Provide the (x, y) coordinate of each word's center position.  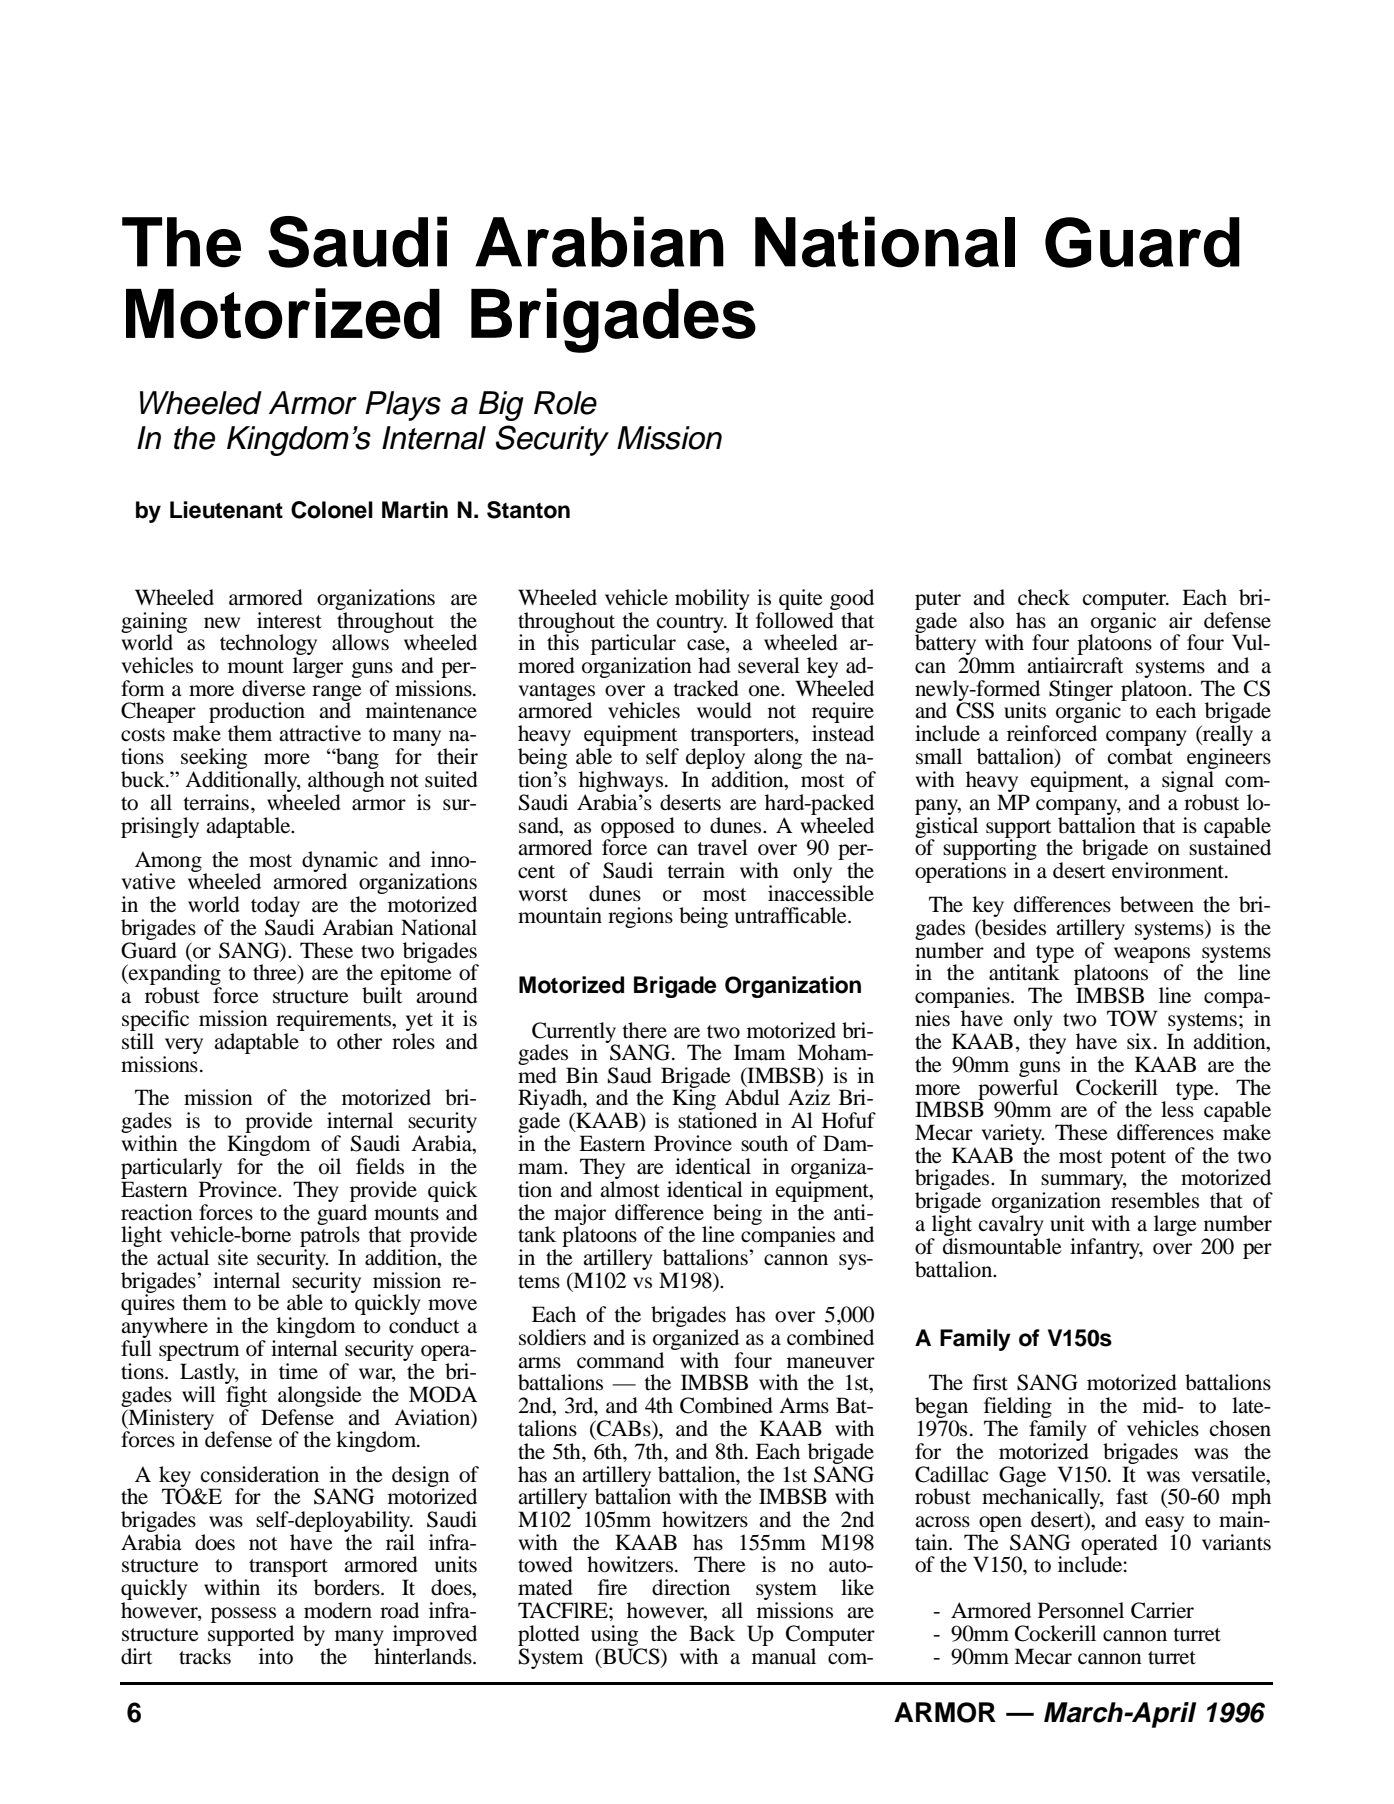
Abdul (752, 1097)
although (346, 781)
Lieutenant (226, 510)
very (184, 1046)
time (298, 1371)
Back (712, 1633)
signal (1188, 781)
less (1178, 1108)
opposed (638, 828)
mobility (712, 599)
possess (243, 1615)
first (990, 1382)
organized (696, 1339)
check (1044, 597)
